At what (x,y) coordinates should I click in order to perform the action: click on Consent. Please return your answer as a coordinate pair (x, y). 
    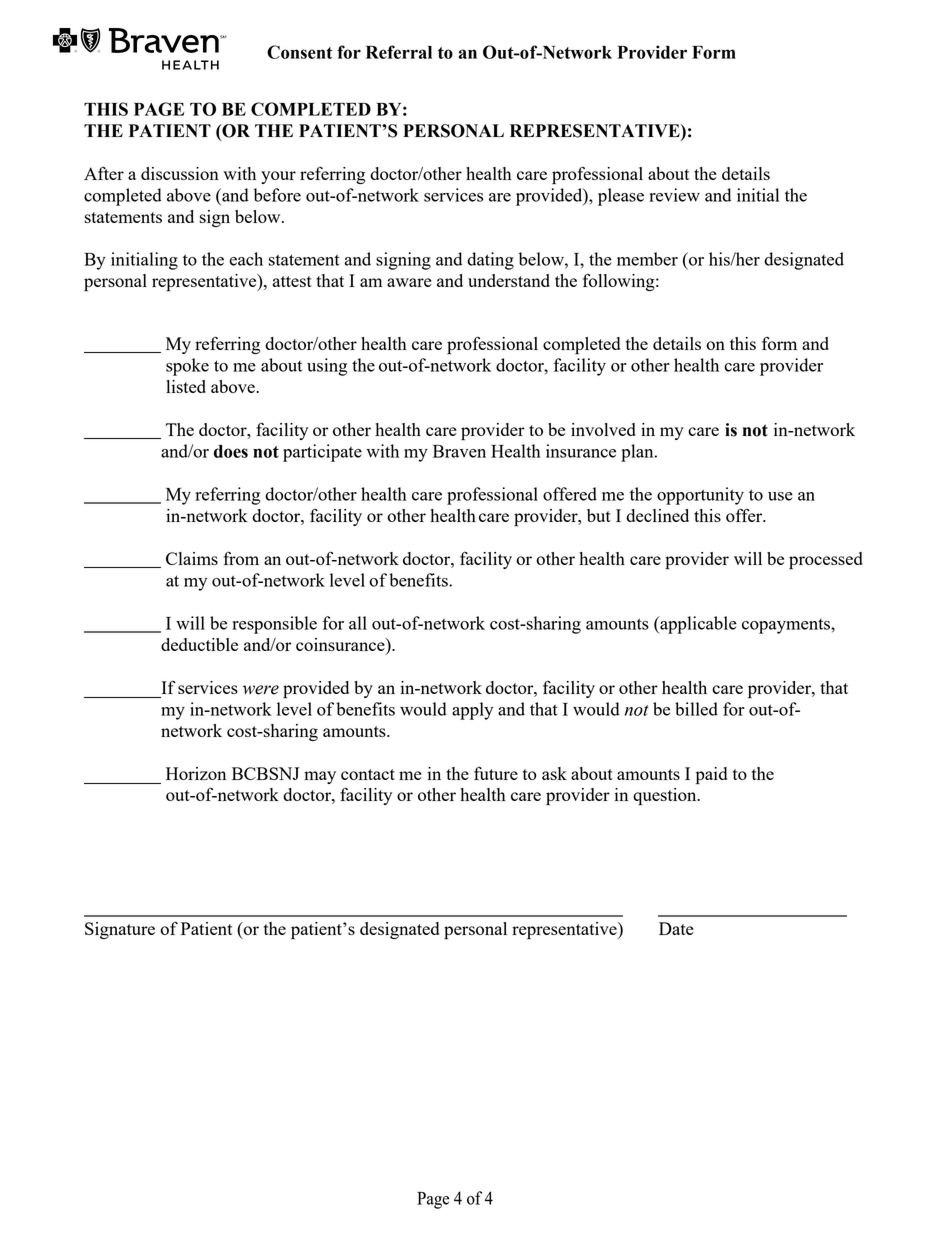
    Looking at the image, I should click on (300, 52).
